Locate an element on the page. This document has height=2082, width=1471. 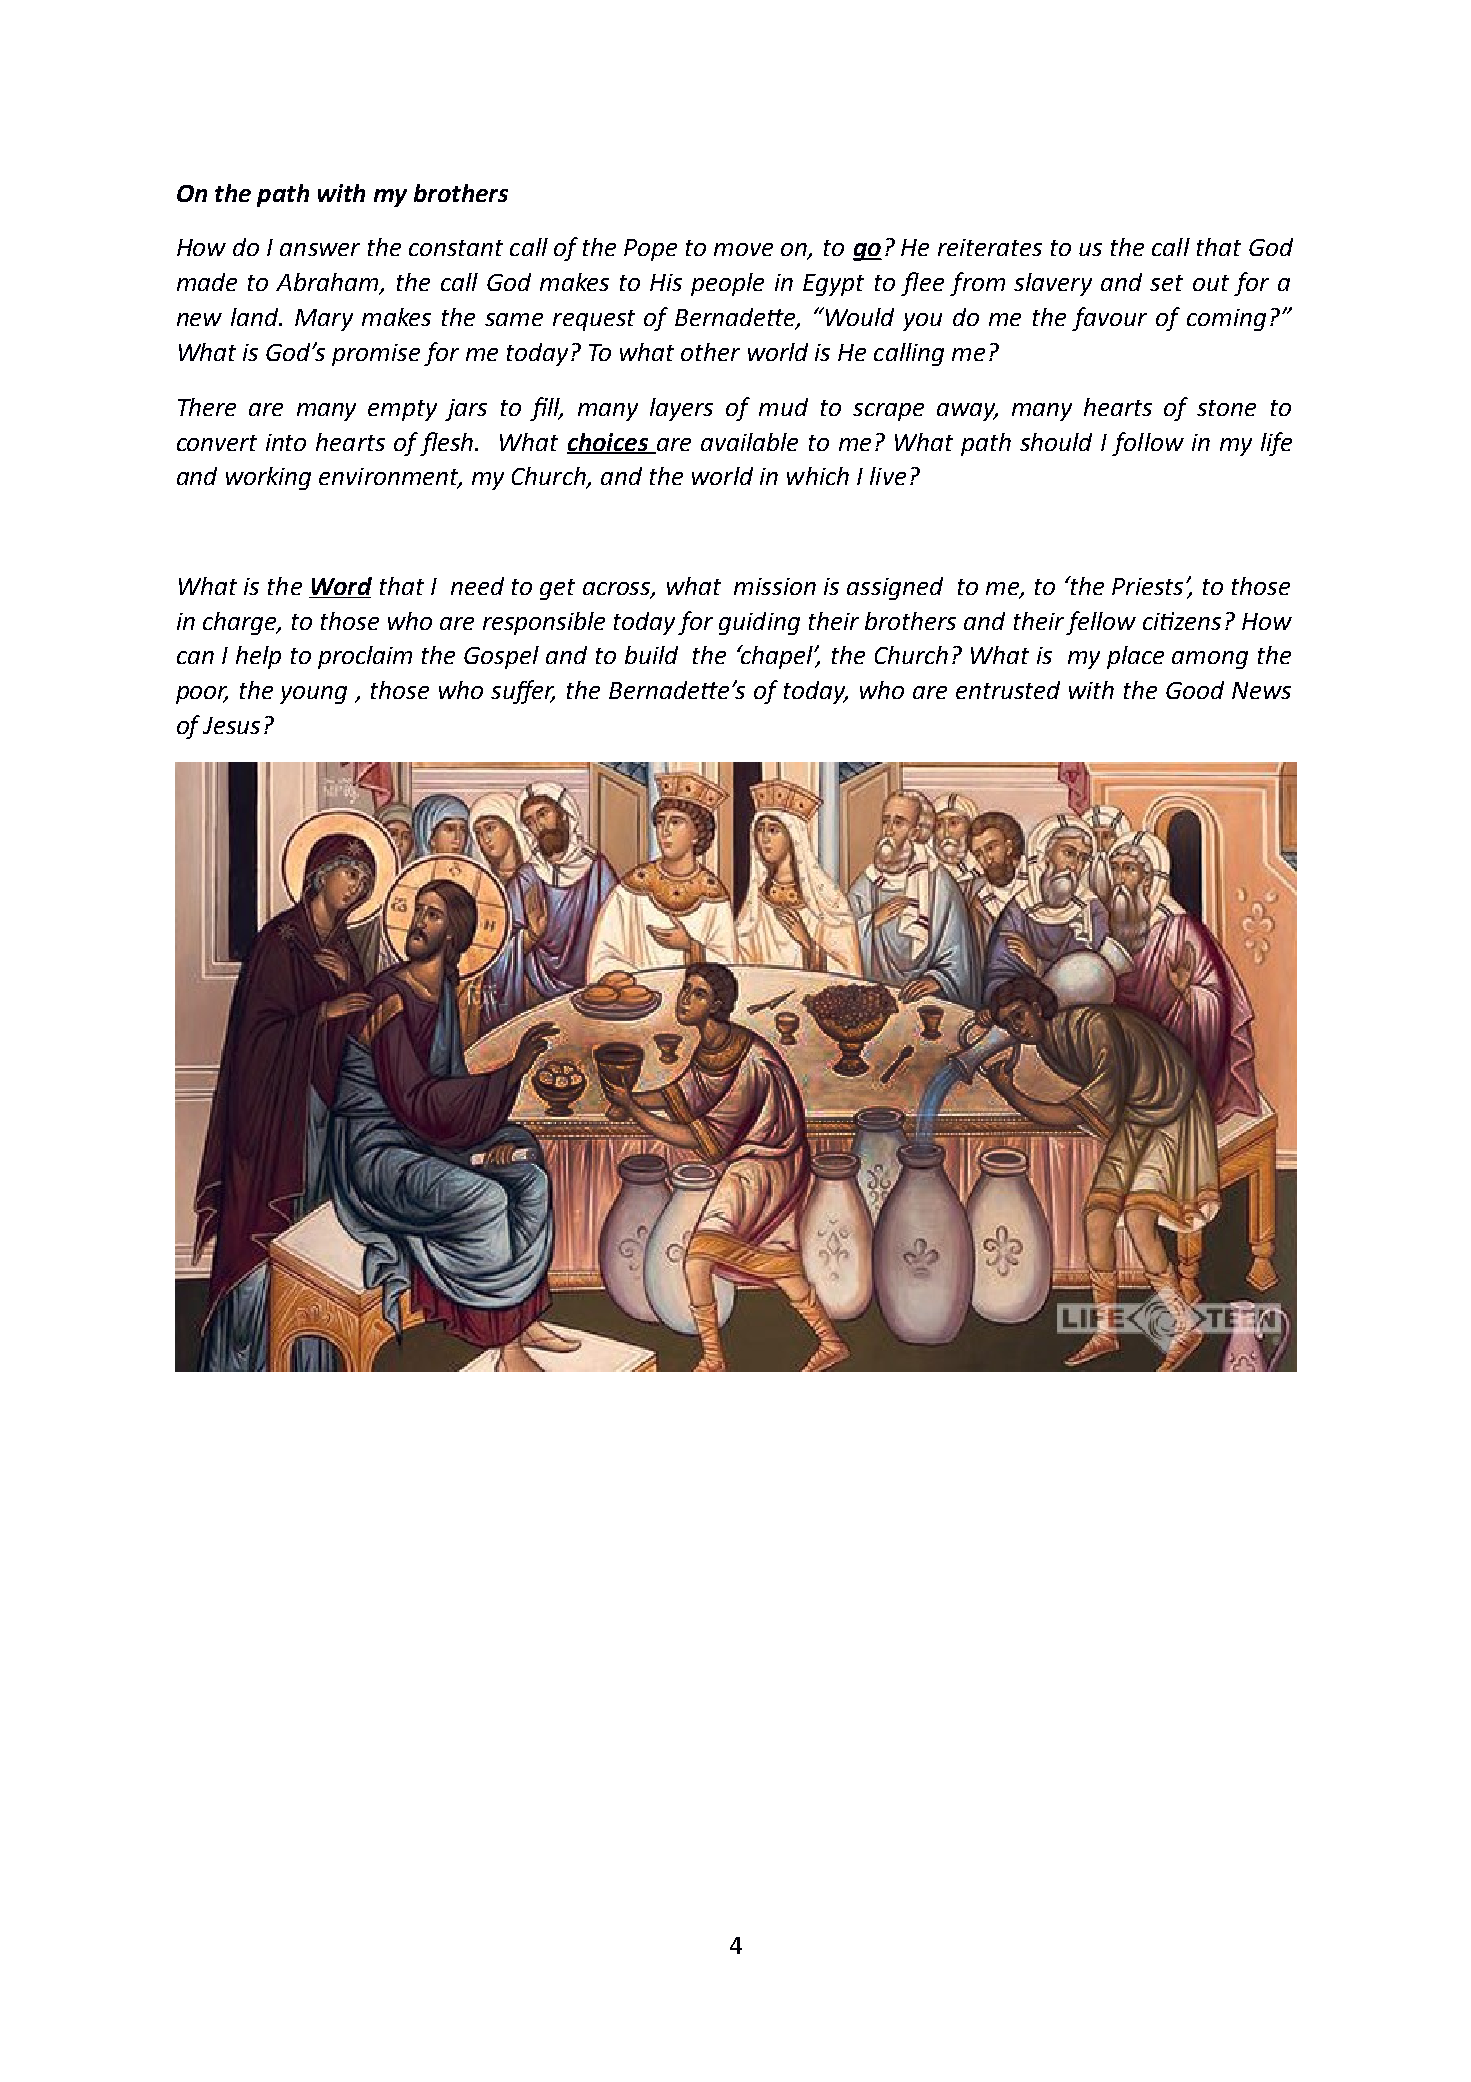
set is located at coordinates (1166, 283).
